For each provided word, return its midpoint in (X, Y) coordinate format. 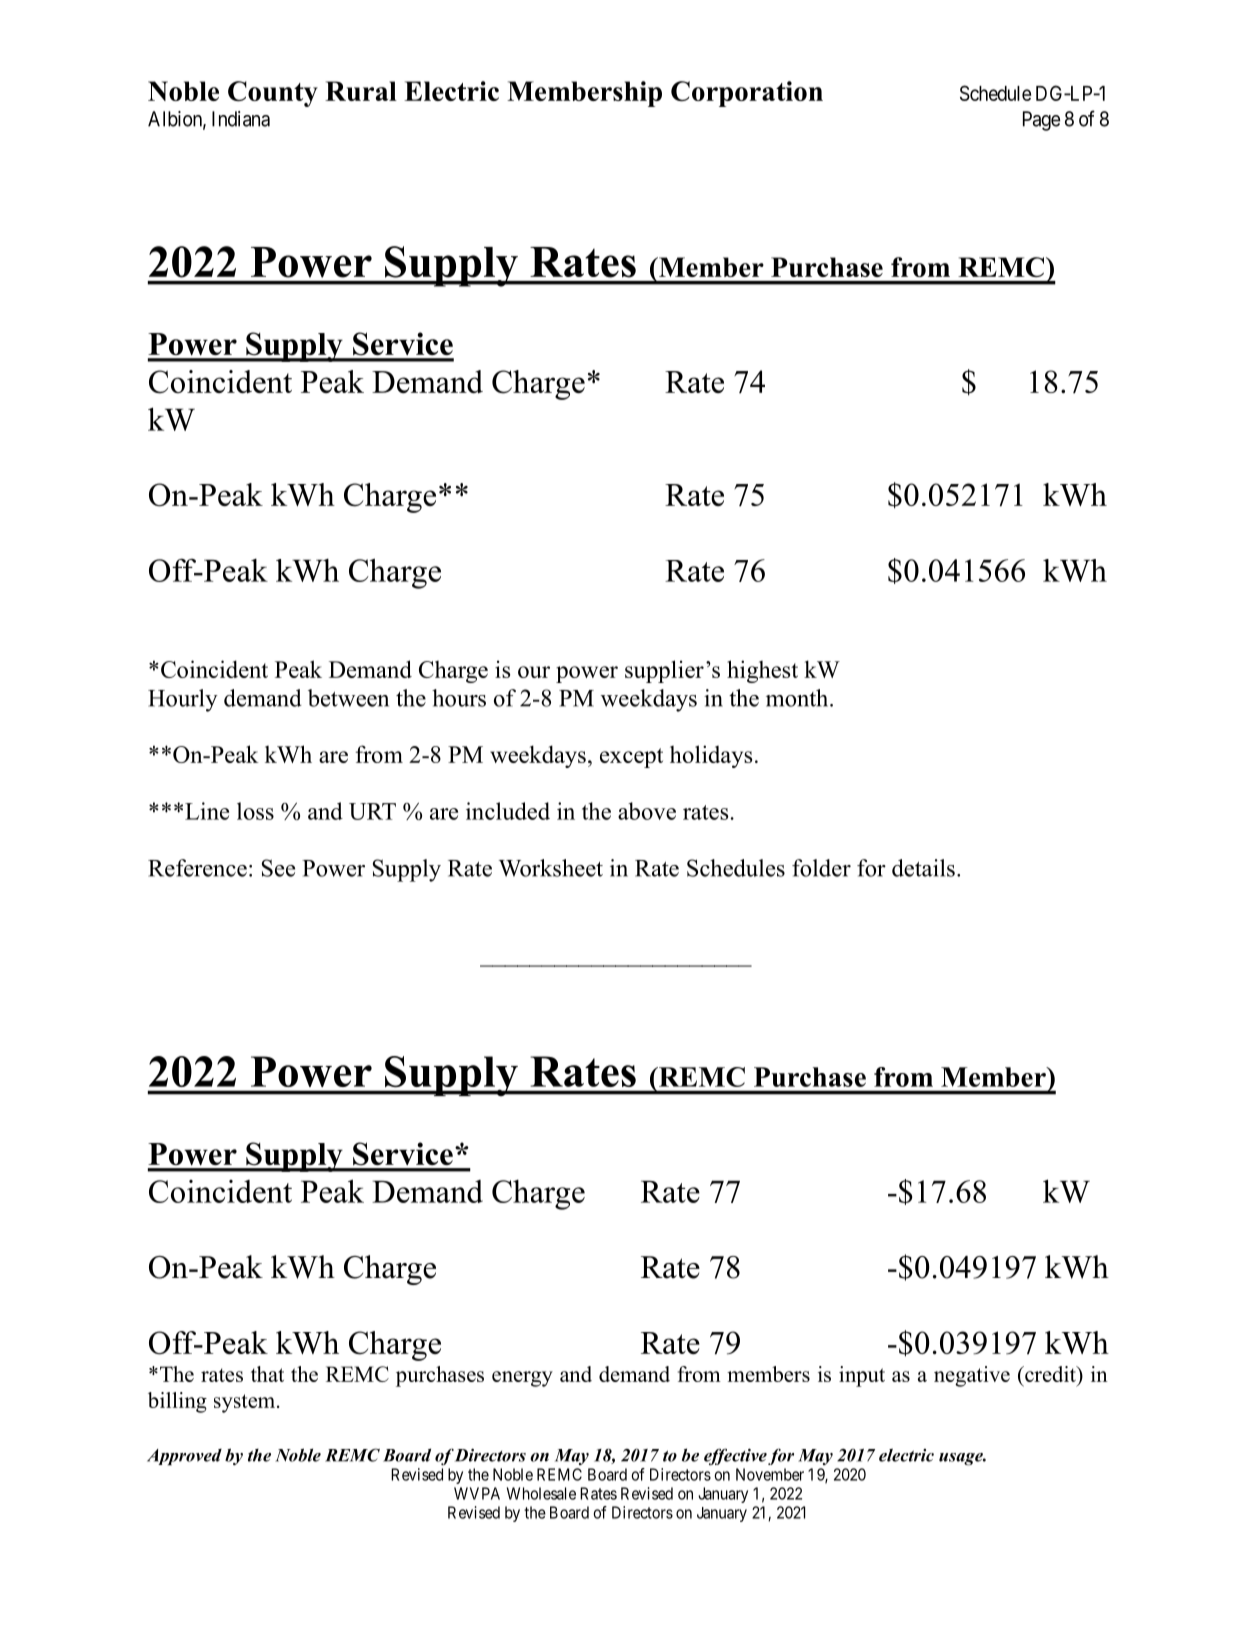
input (862, 1376)
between (348, 698)
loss (255, 811)
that (267, 1374)
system (246, 1403)
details (923, 868)
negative (972, 1376)
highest (762, 671)
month (798, 698)
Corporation (747, 94)
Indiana (241, 119)
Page (1041, 121)
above (647, 811)
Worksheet (551, 868)
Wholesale (541, 1493)
